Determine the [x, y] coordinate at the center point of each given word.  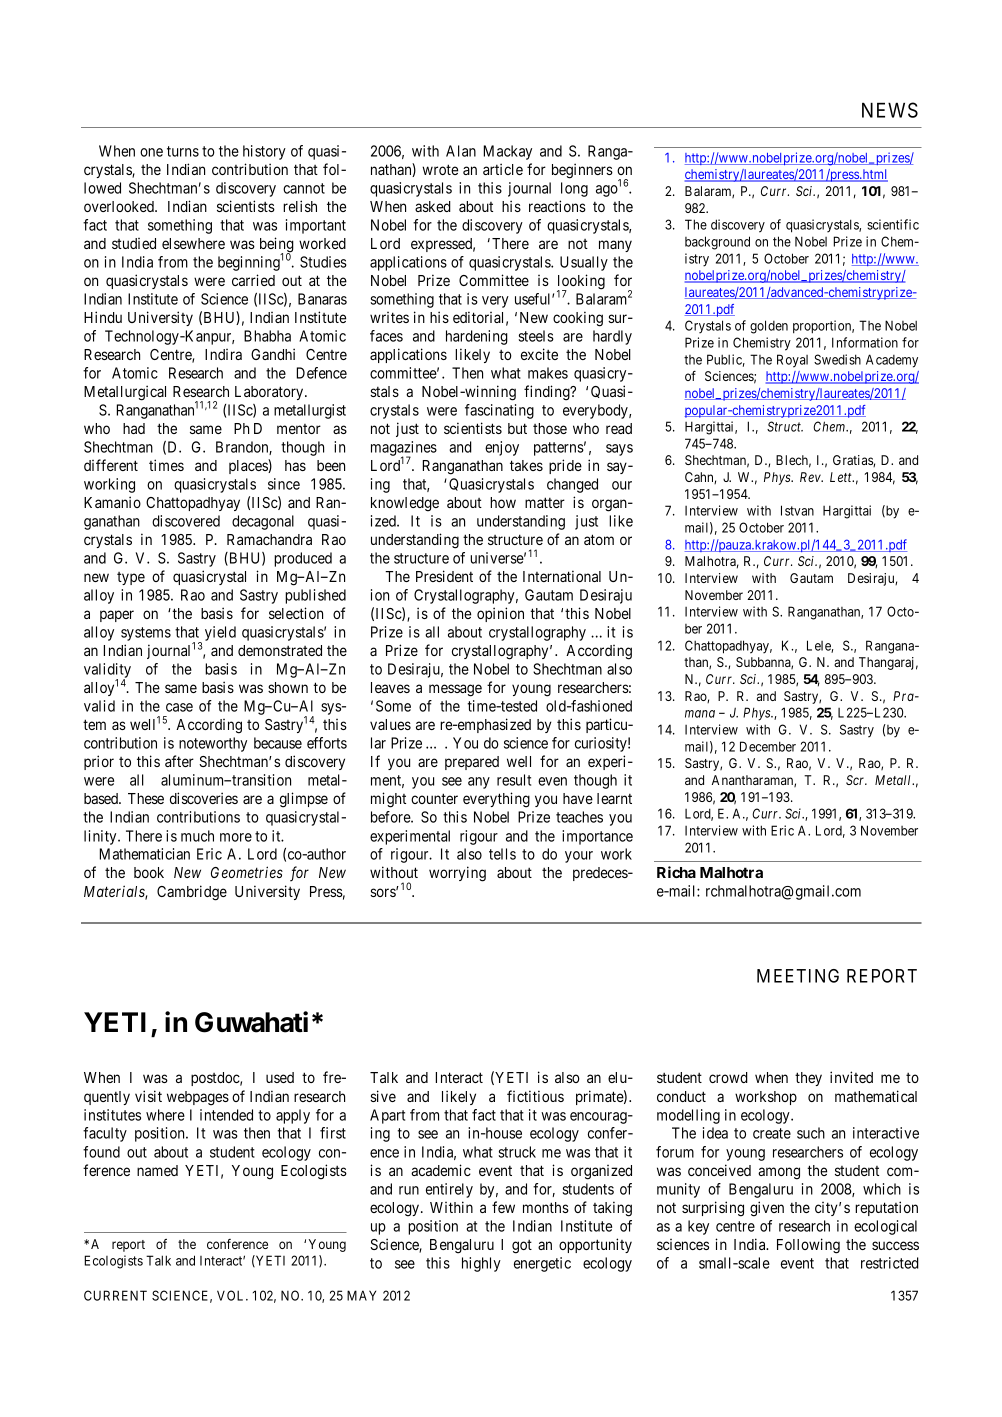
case [179, 707]
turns [183, 151]
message [455, 690]
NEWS [890, 110]
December [768, 746]
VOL [232, 1295]
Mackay [508, 152]
